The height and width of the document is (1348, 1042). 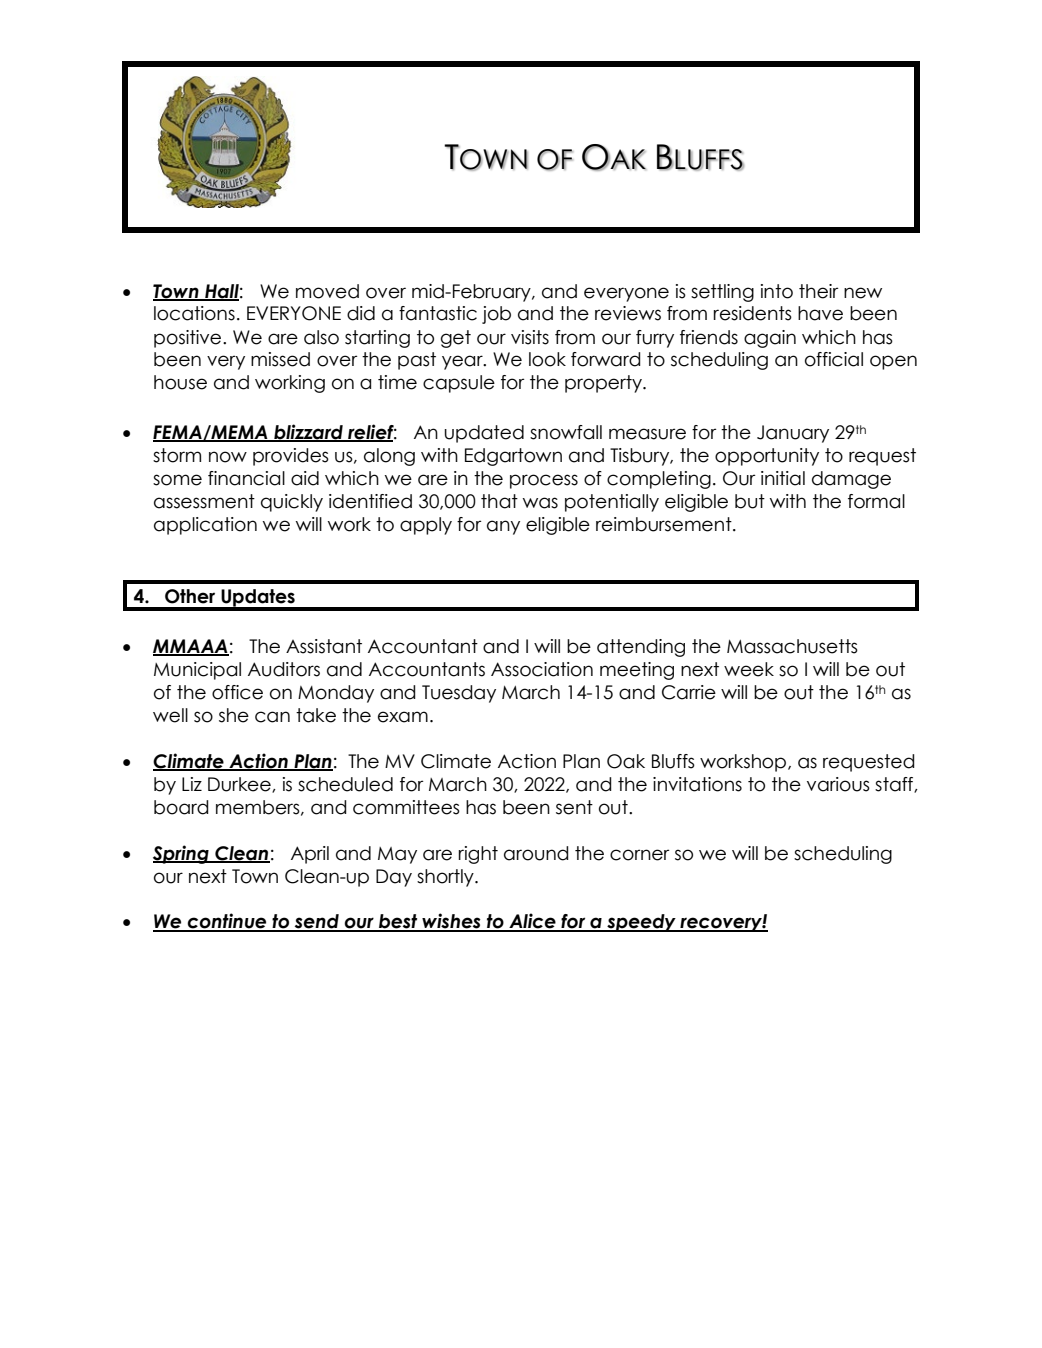 What do you see at coordinates (750, 501) in the document?
I see `but` at bounding box center [750, 501].
